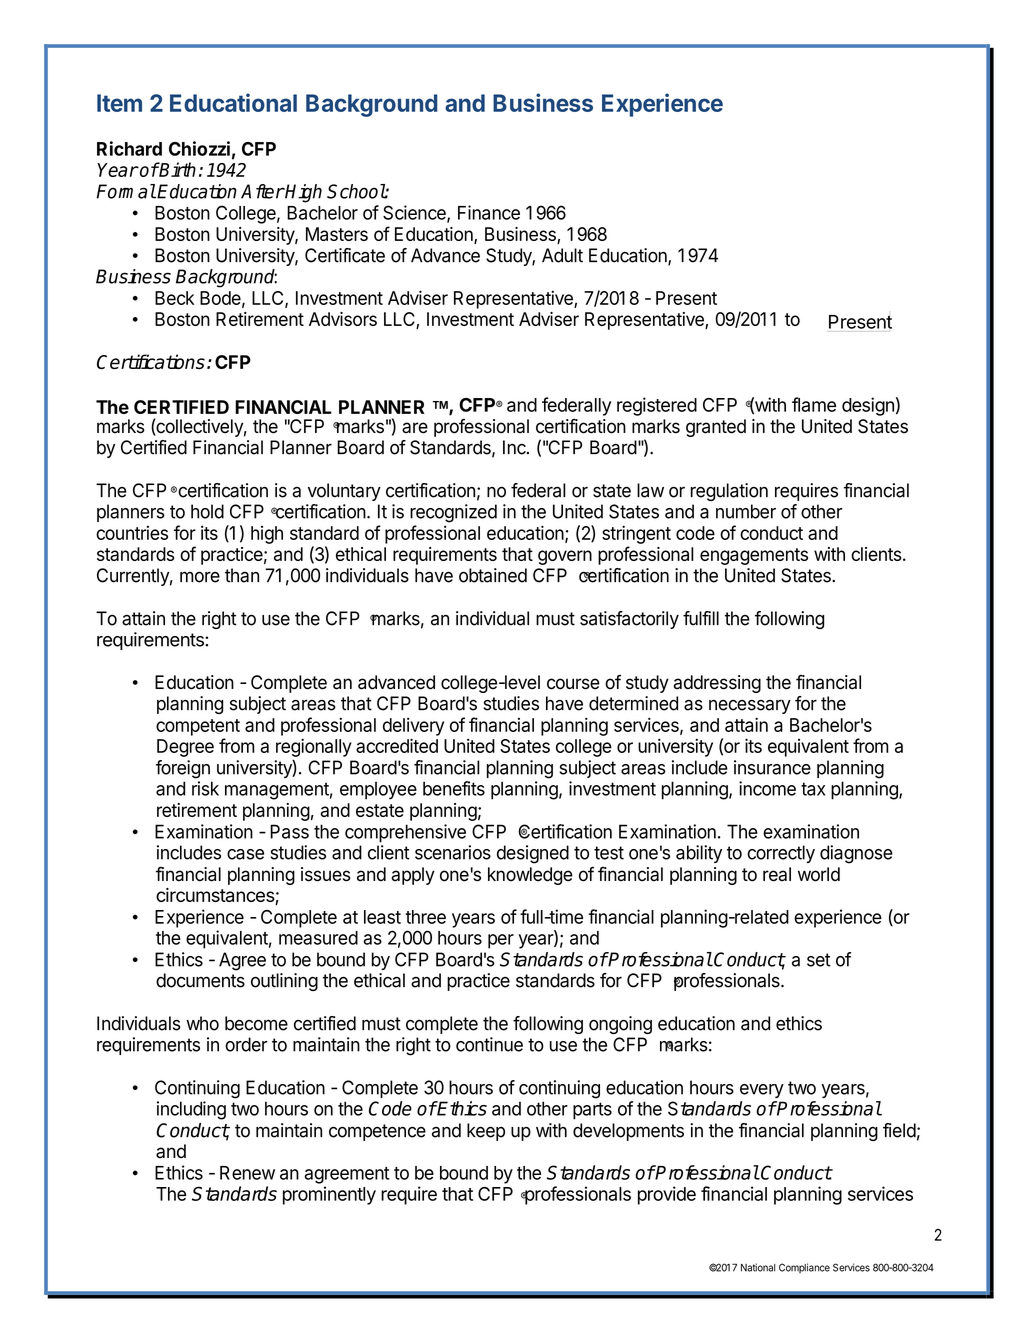 This document has width=1034, height=1339. Describe the element at coordinates (247, 1173) in the document. I see `Renew` at that location.
